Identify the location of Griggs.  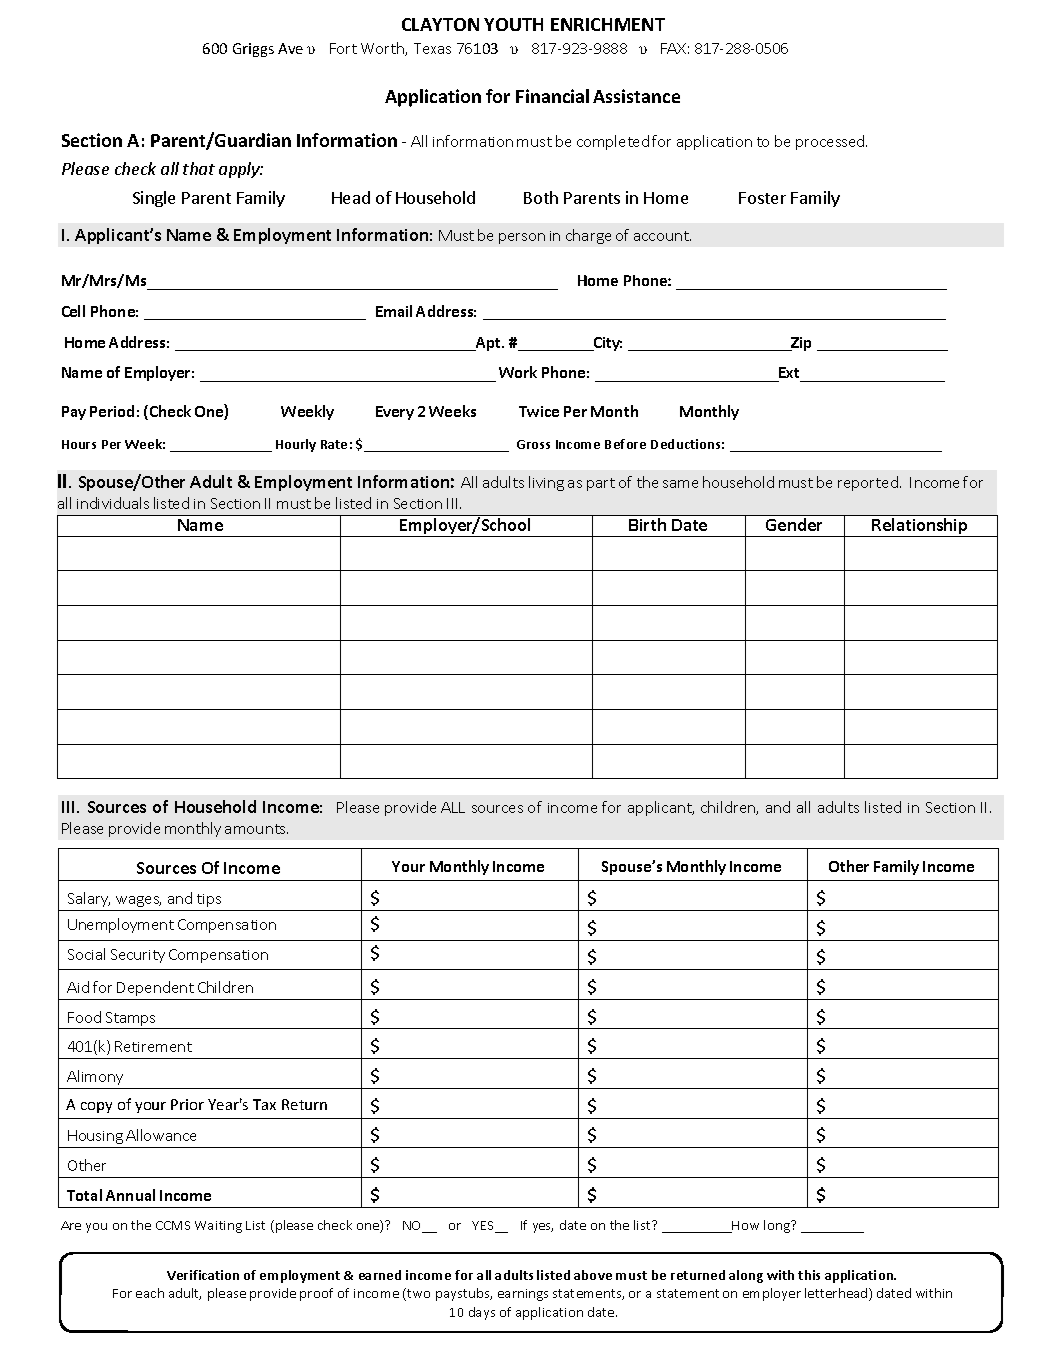
(253, 50).
